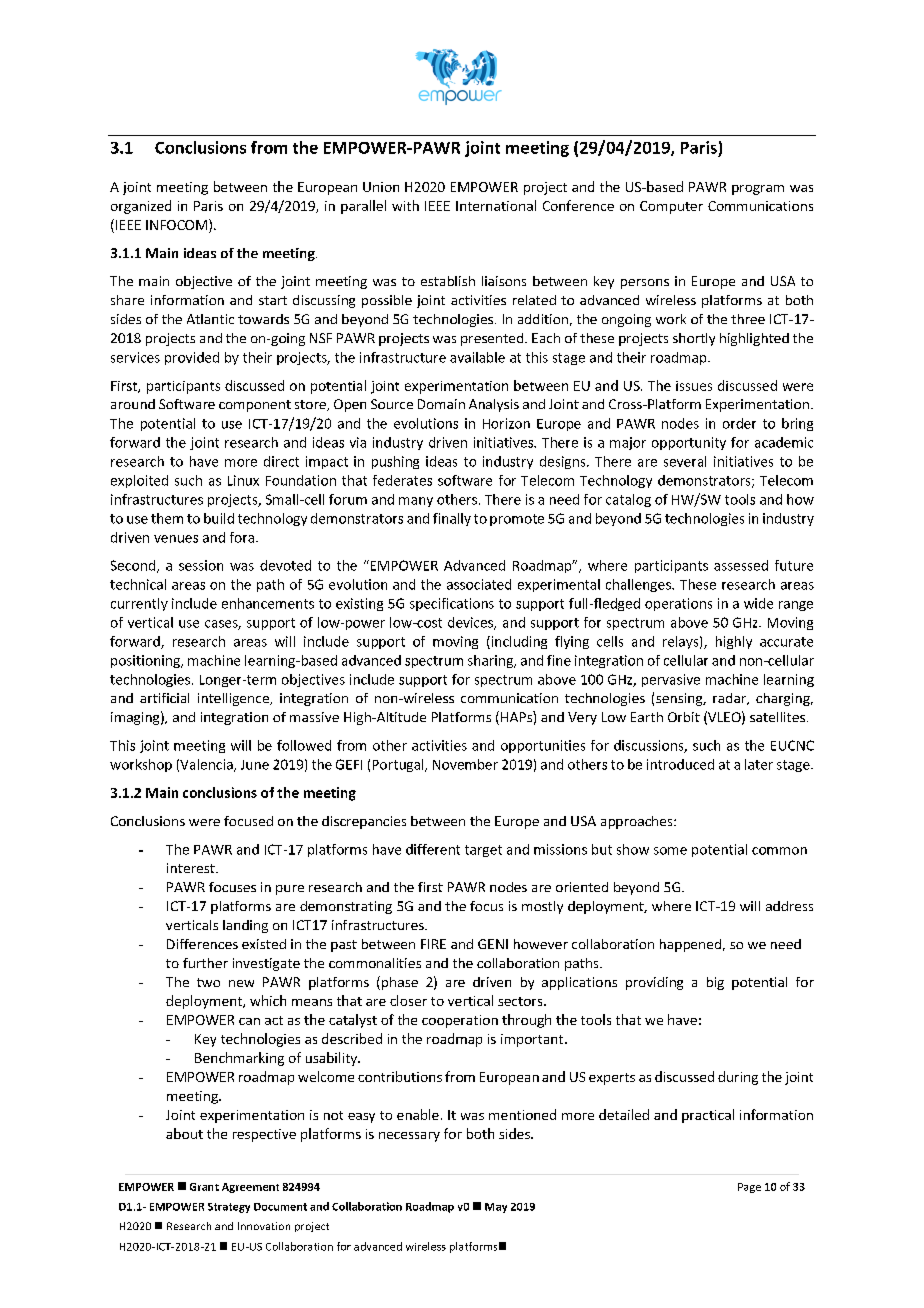 This image has width=924, height=1308. What do you see at coordinates (741, 565) in the image?
I see `assessed` at bounding box center [741, 565].
